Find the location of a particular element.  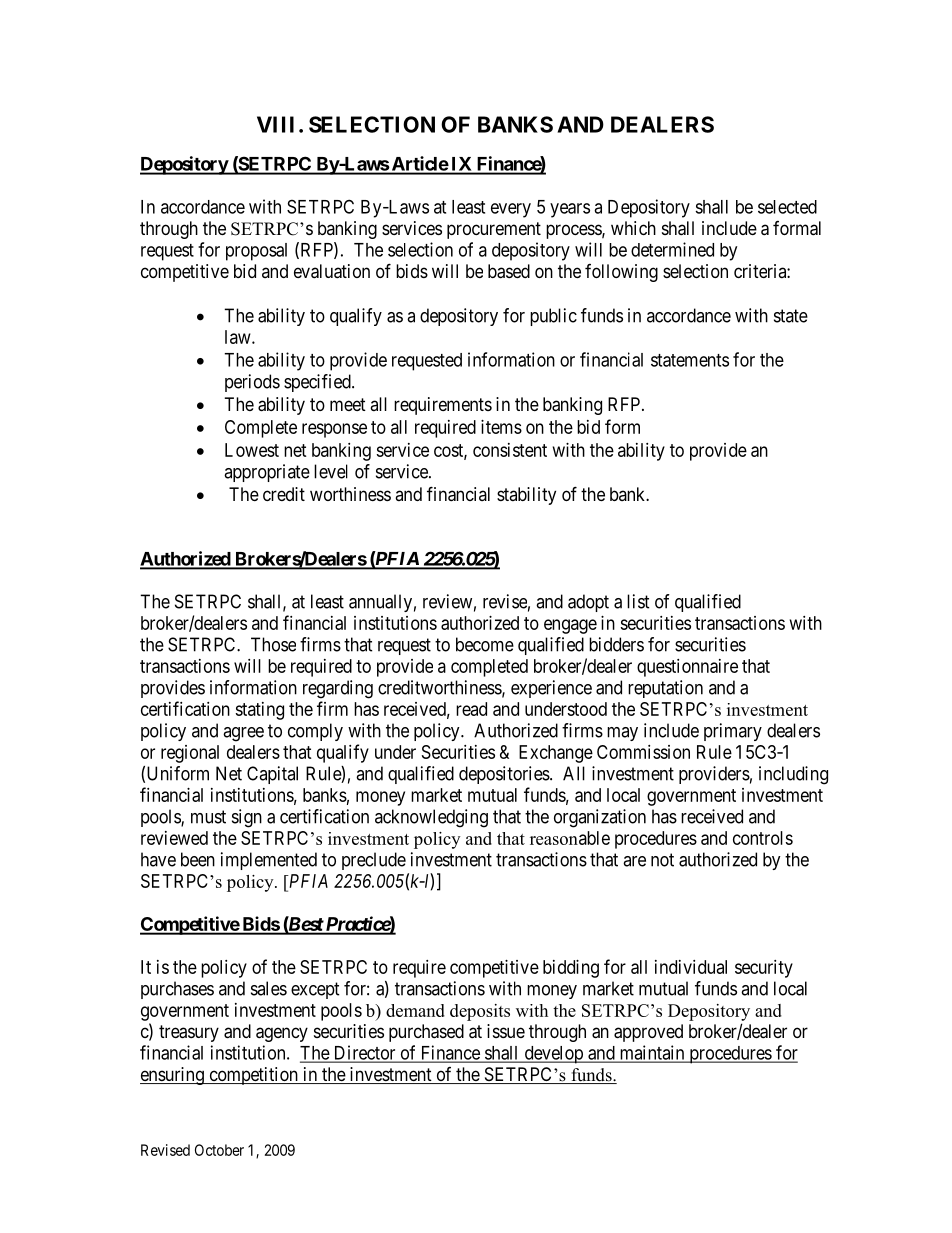

acknowledging is located at coordinates (431, 818).
